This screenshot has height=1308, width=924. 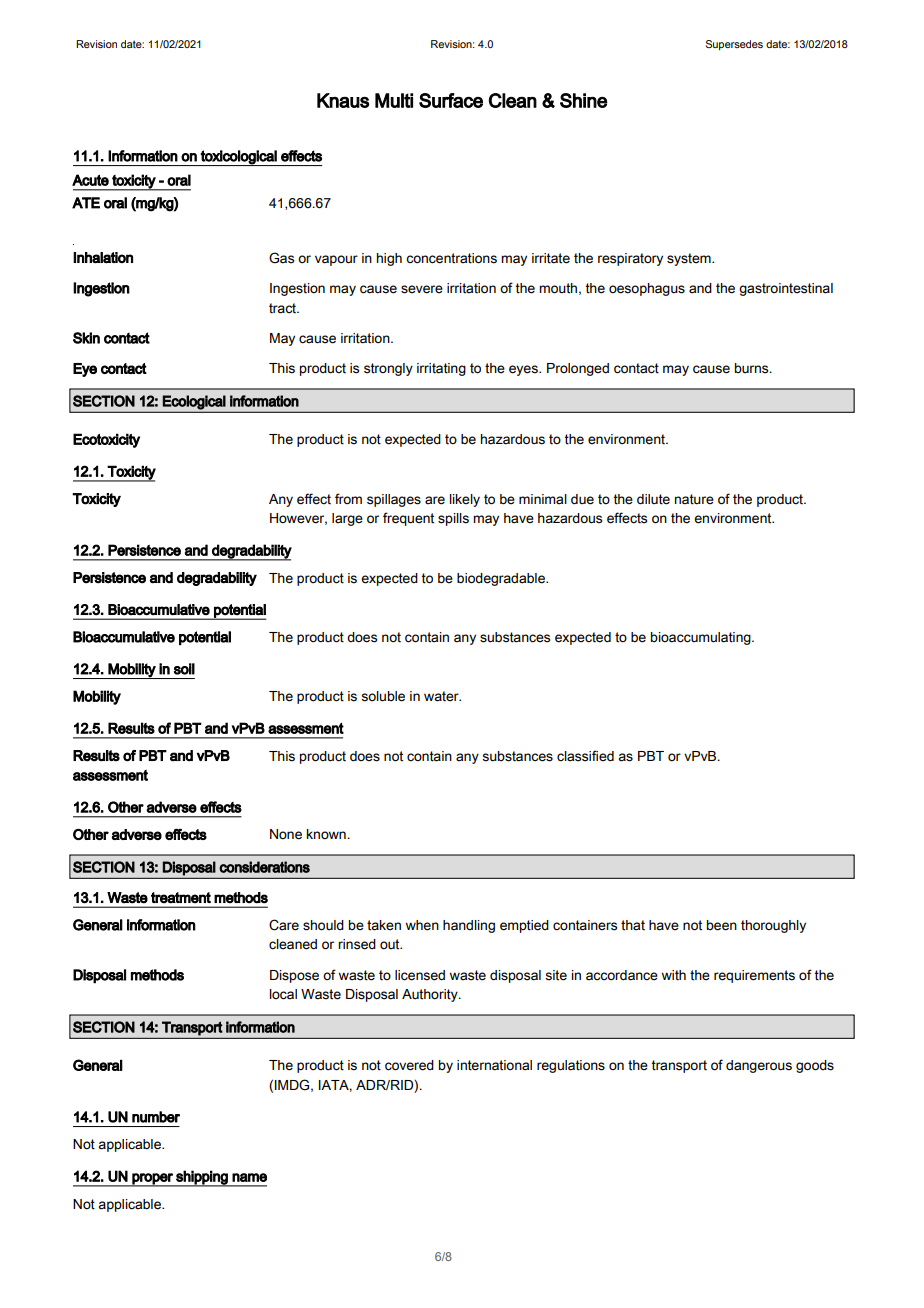 What do you see at coordinates (184, 669) in the screenshot?
I see `soil` at bounding box center [184, 669].
